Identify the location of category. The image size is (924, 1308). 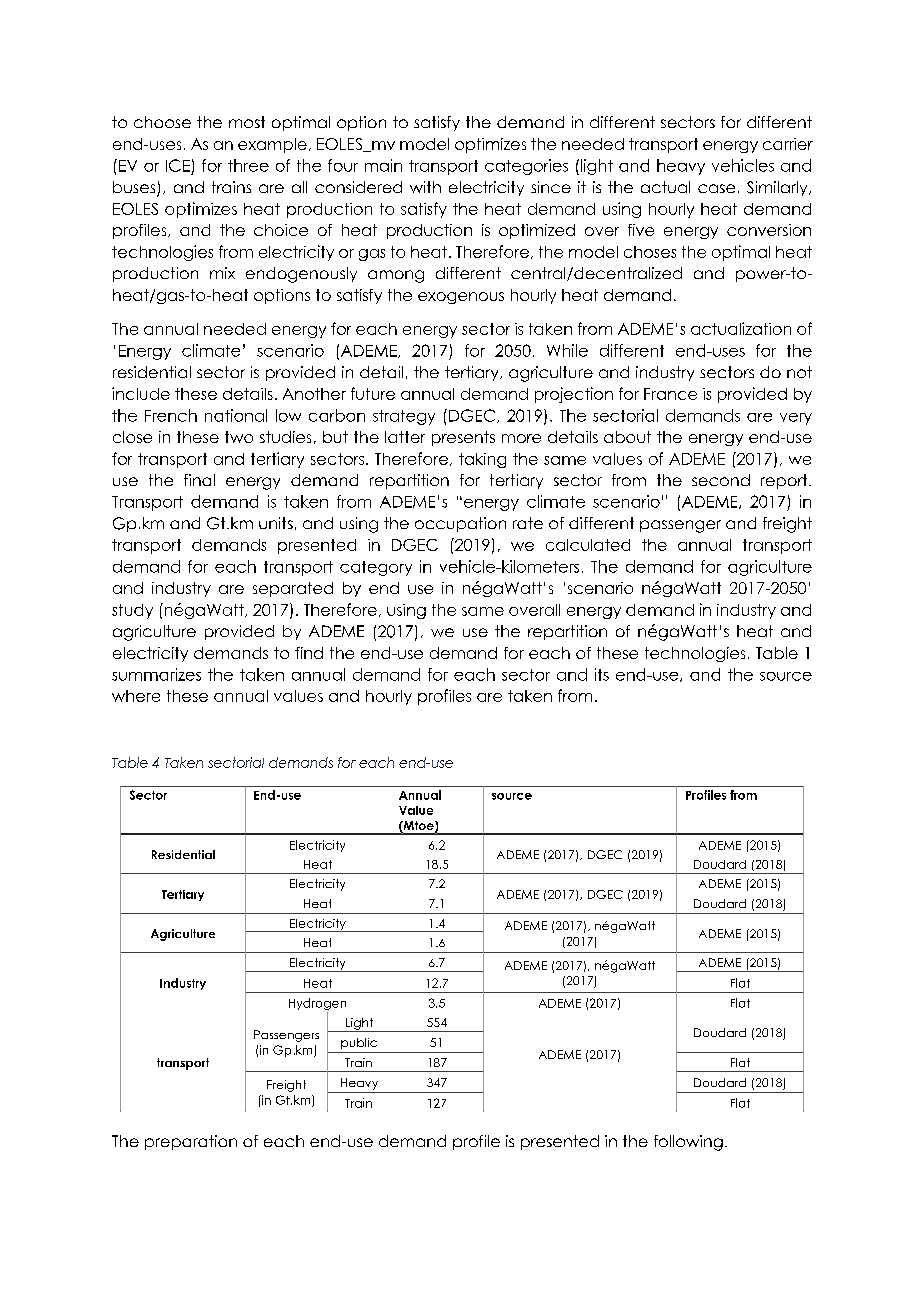
(376, 568).
